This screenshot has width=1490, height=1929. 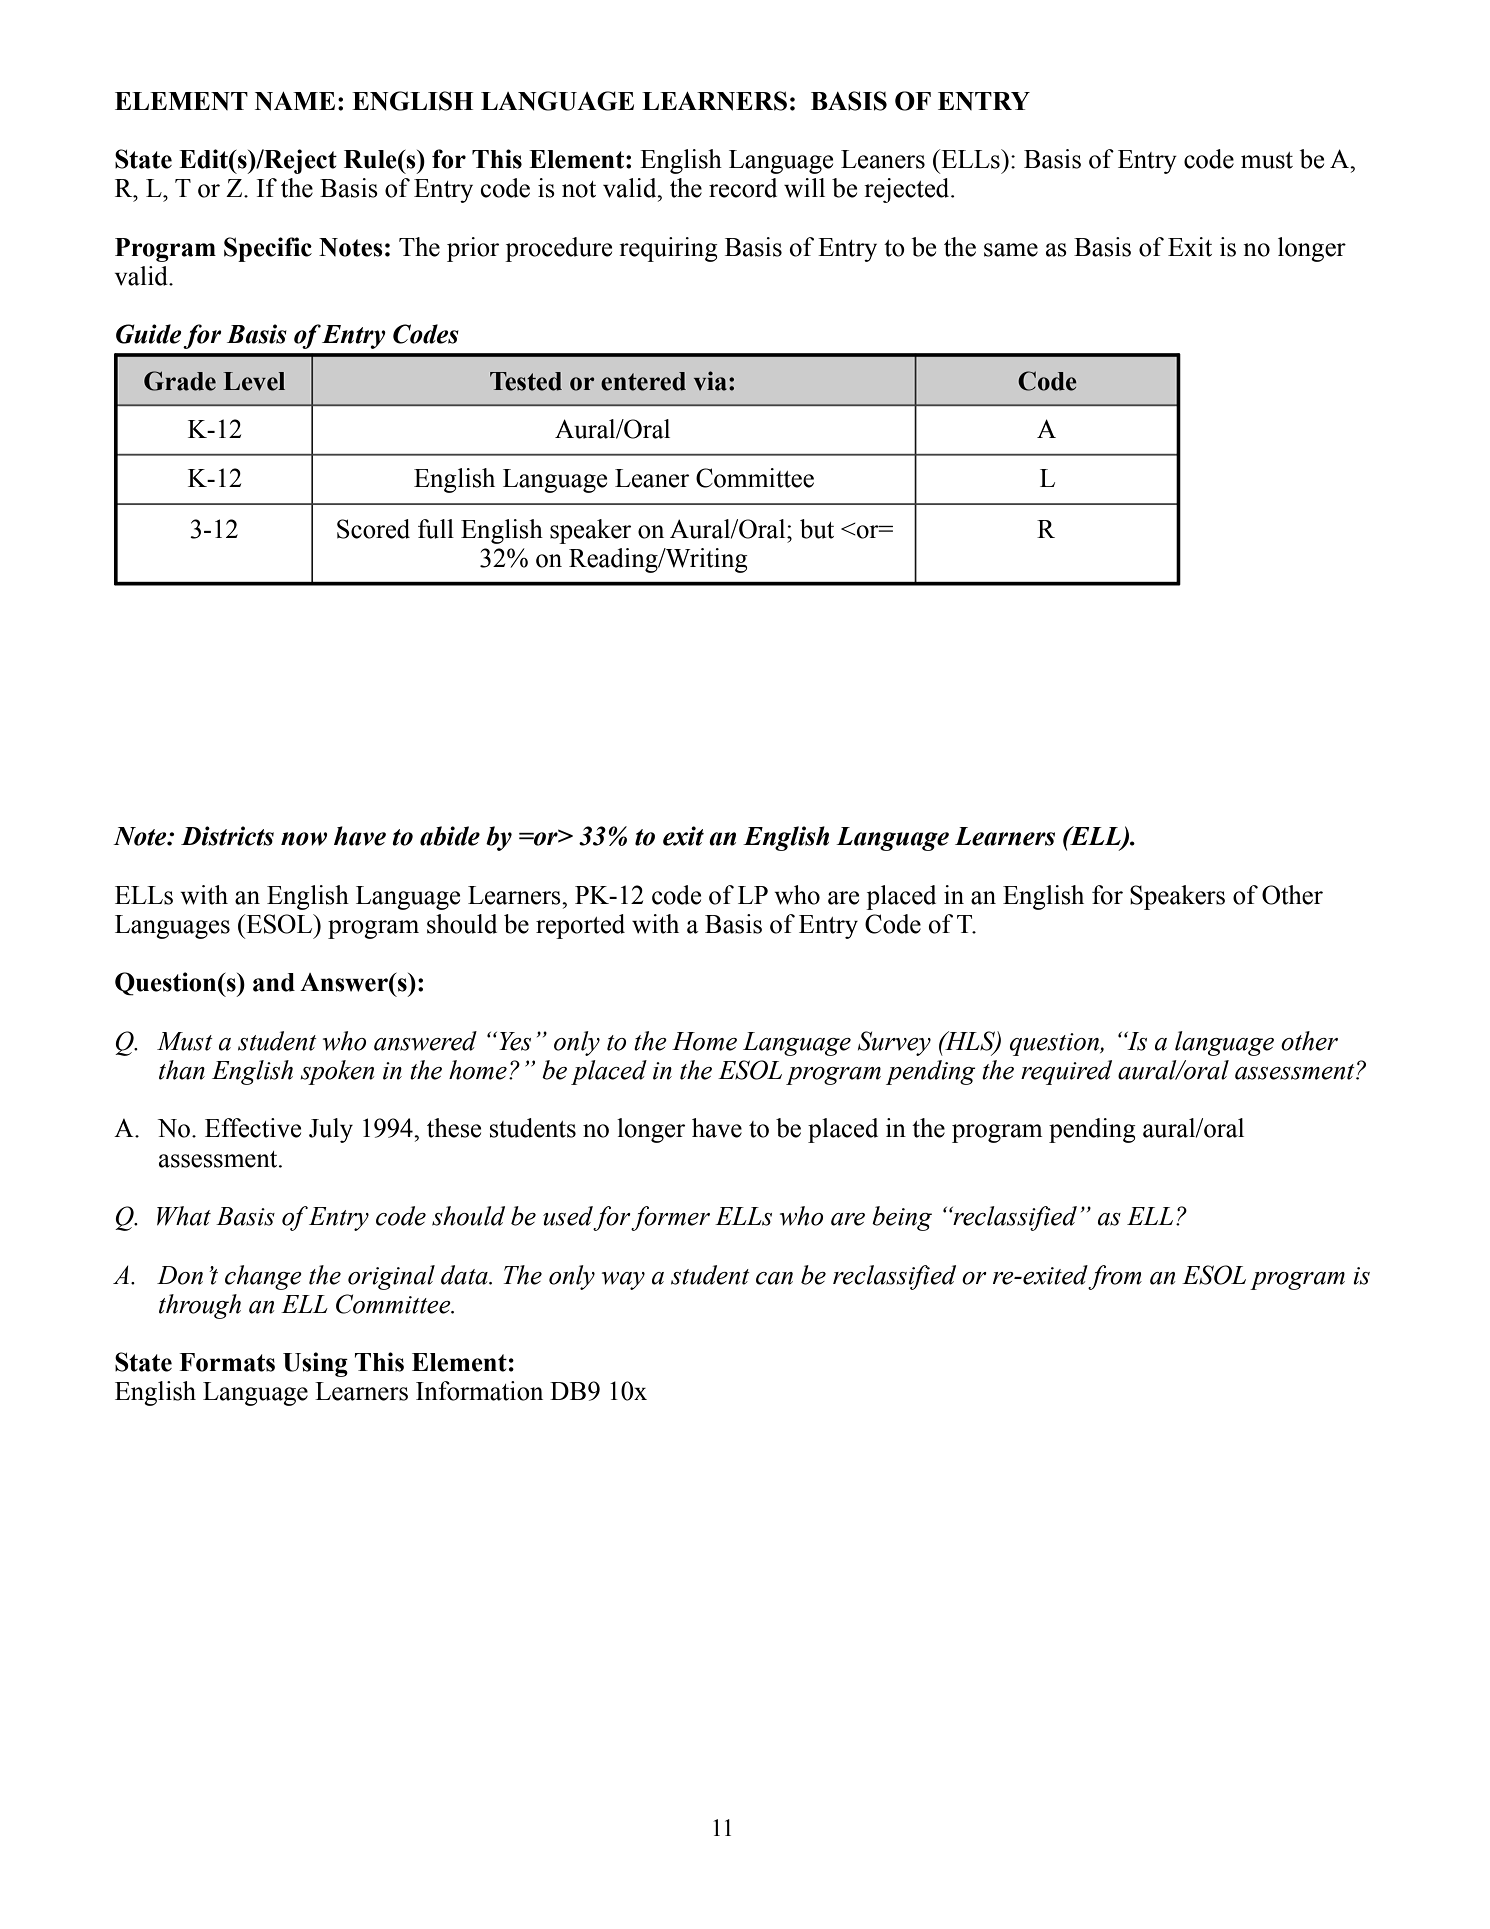 I want to click on NAME, so click(x=295, y=101).
